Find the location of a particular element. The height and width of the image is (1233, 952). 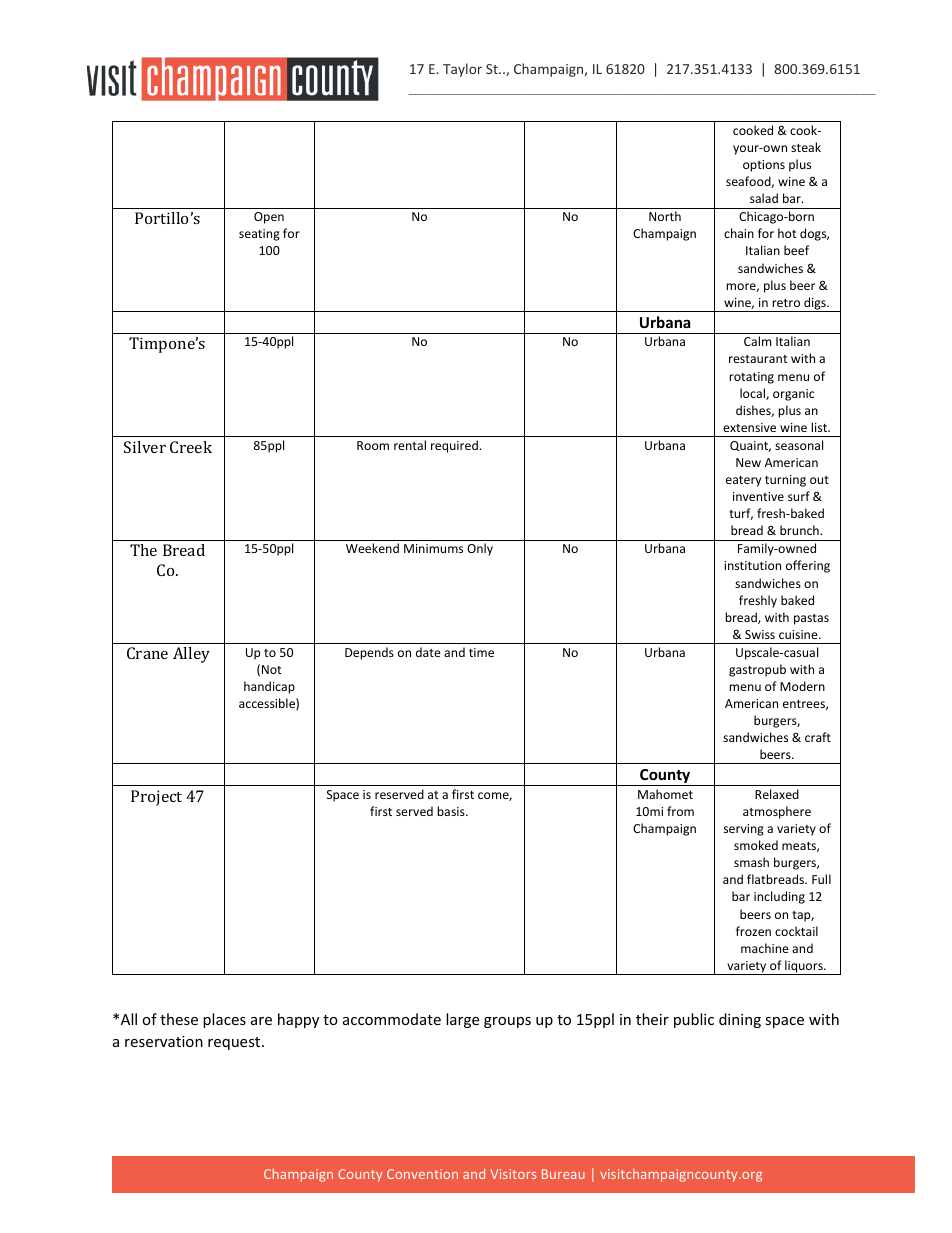

required is located at coordinates (454, 446).
